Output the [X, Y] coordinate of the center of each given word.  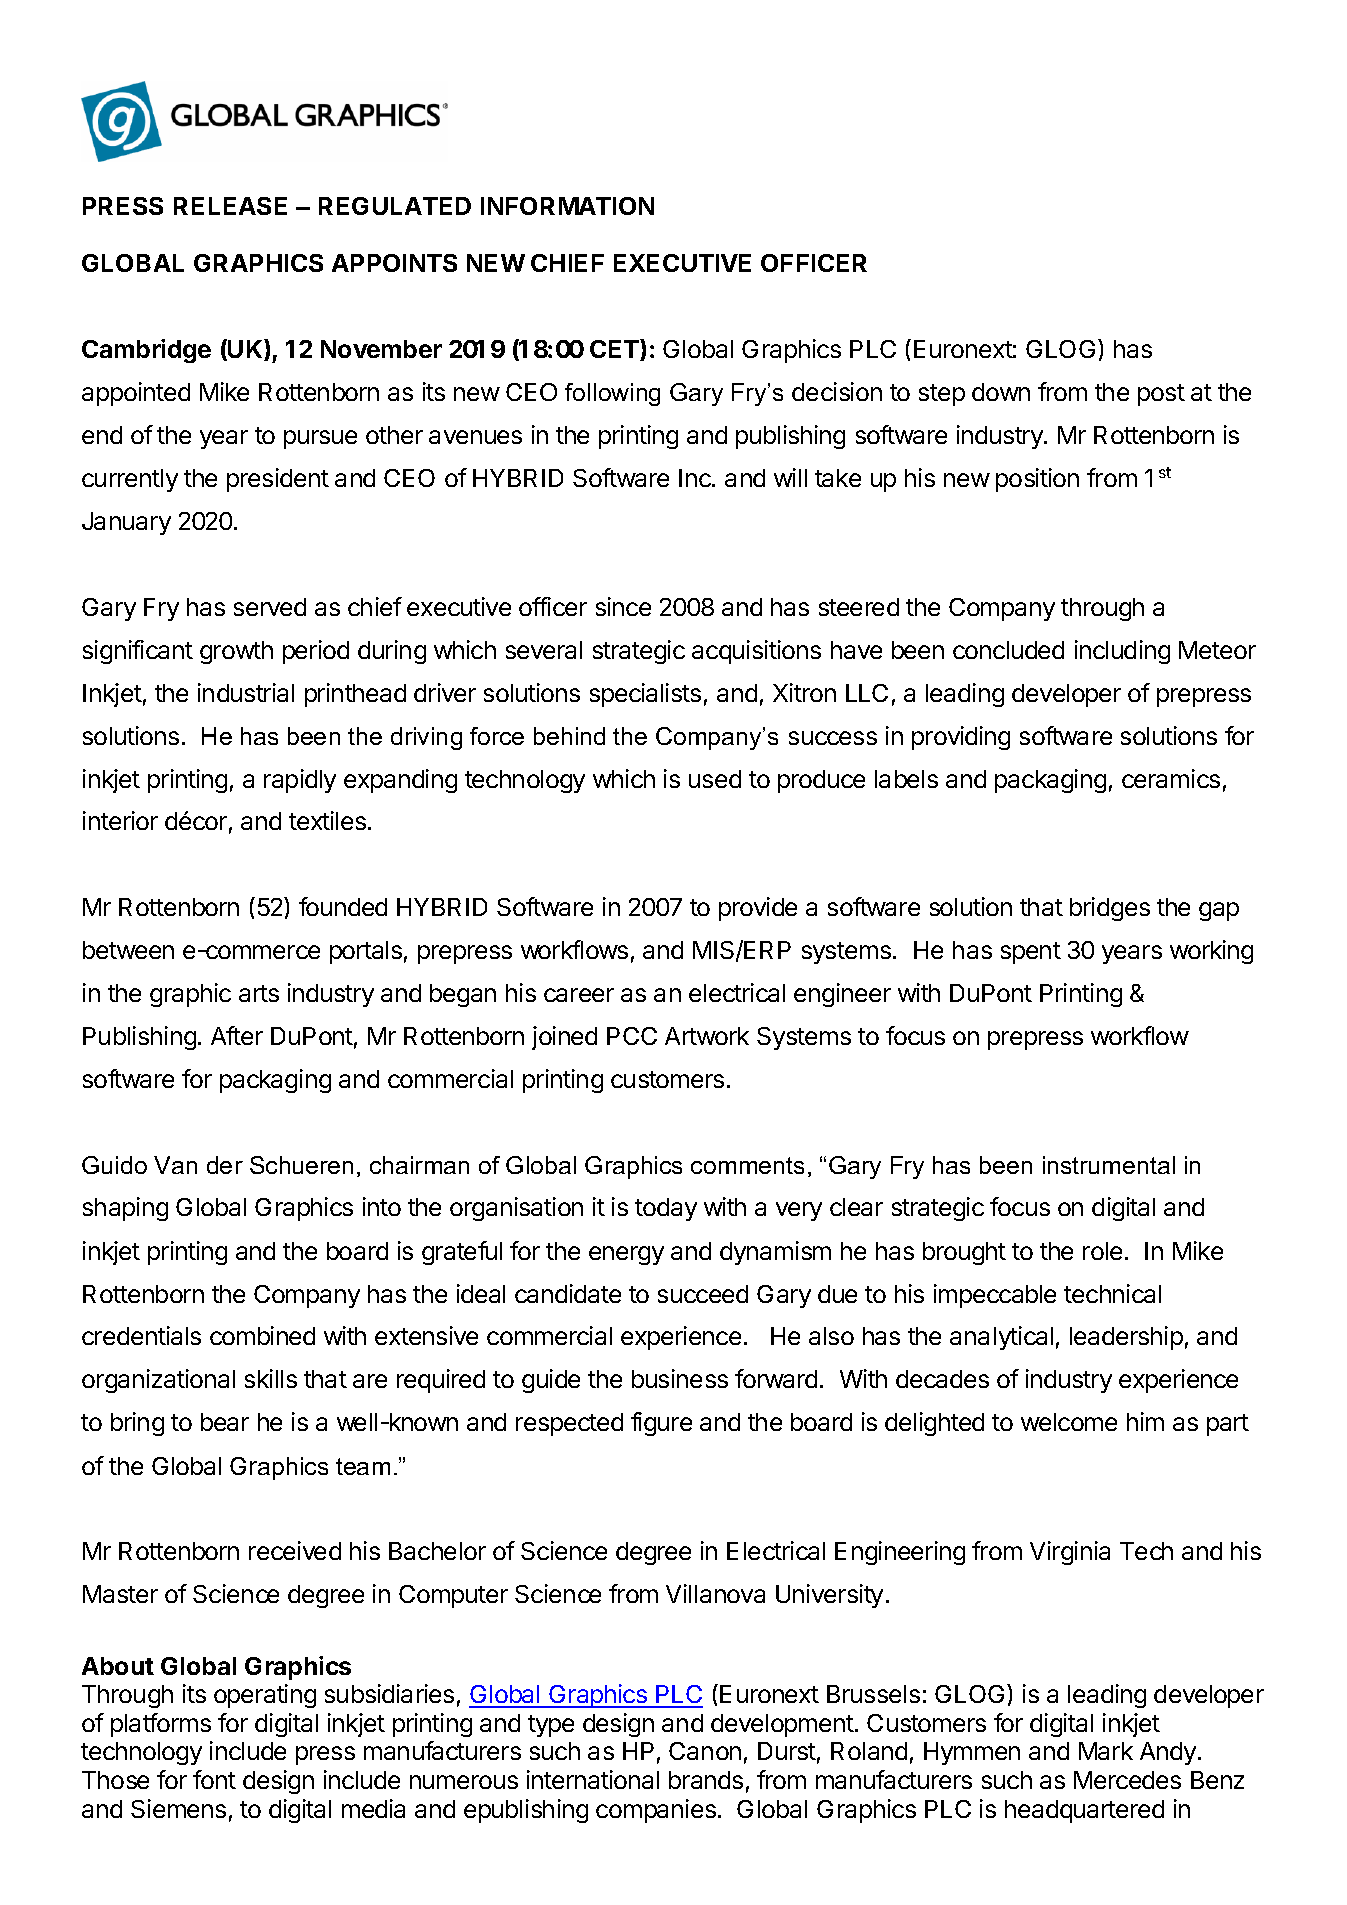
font [214, 1779]
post [1161, 395]
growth [236, 652]
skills [271, 1378]
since [623, 606]
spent [1031, 953]
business [680, 1378]
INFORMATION [567, 206]
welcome [1069, 1422]
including [1122, 652]
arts [259, 993]
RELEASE [230, 206]
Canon [705, 1751]
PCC [632, 1036]
